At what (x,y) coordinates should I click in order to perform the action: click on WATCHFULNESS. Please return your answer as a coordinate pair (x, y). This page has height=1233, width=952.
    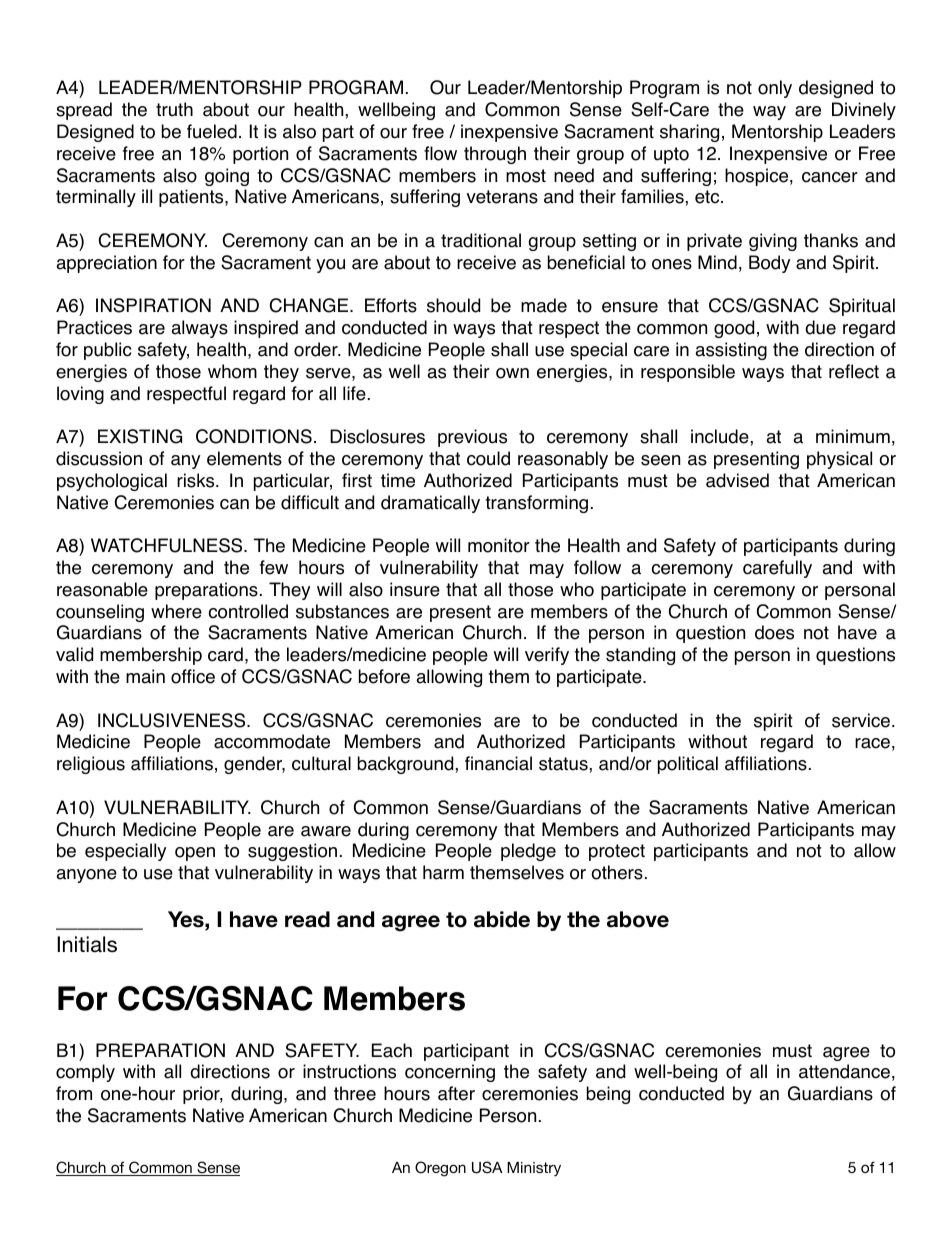
    Looking at the image, I should click on (168, 545).
